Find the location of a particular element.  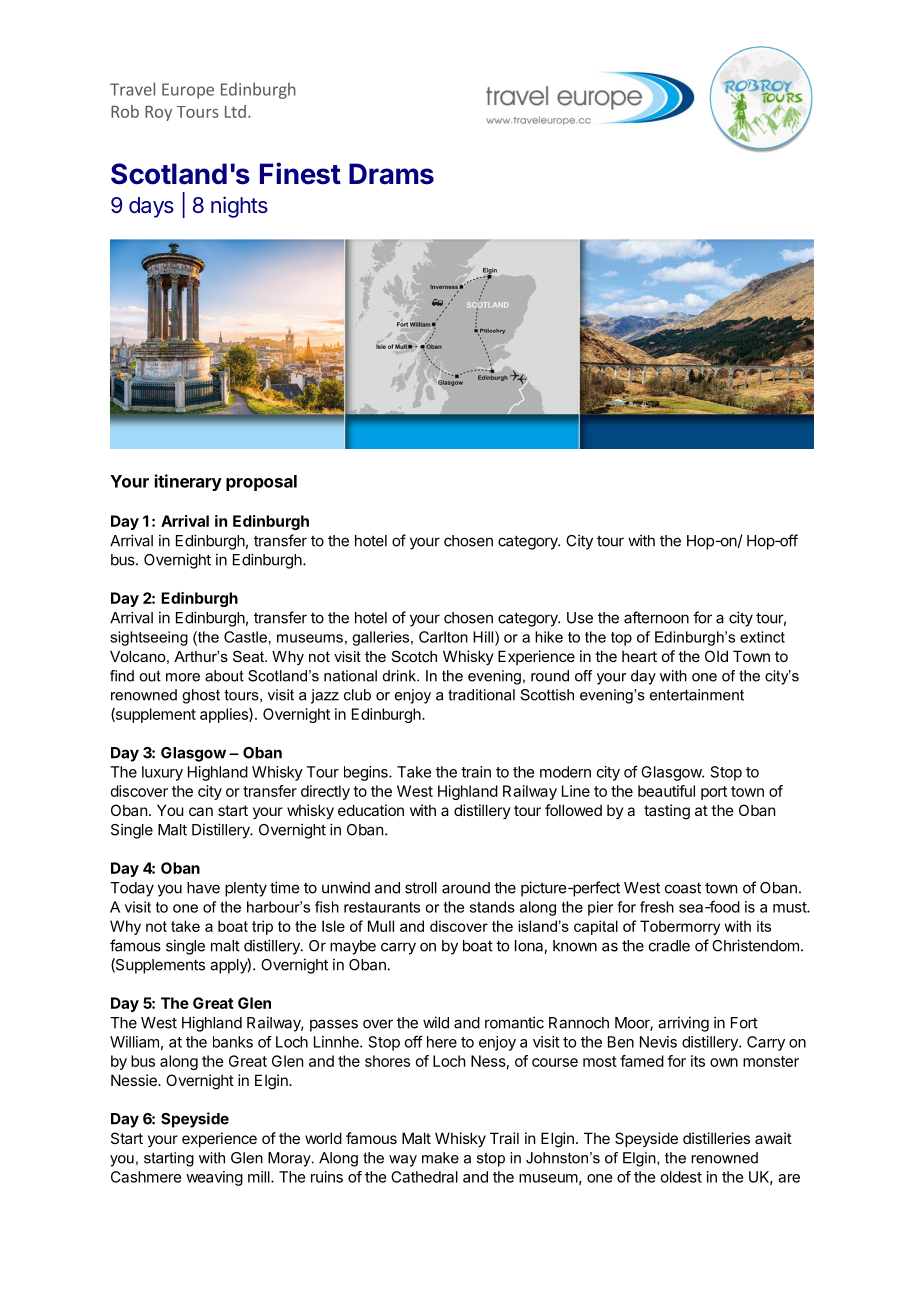

Finest is located at coordinates (300, 173).
